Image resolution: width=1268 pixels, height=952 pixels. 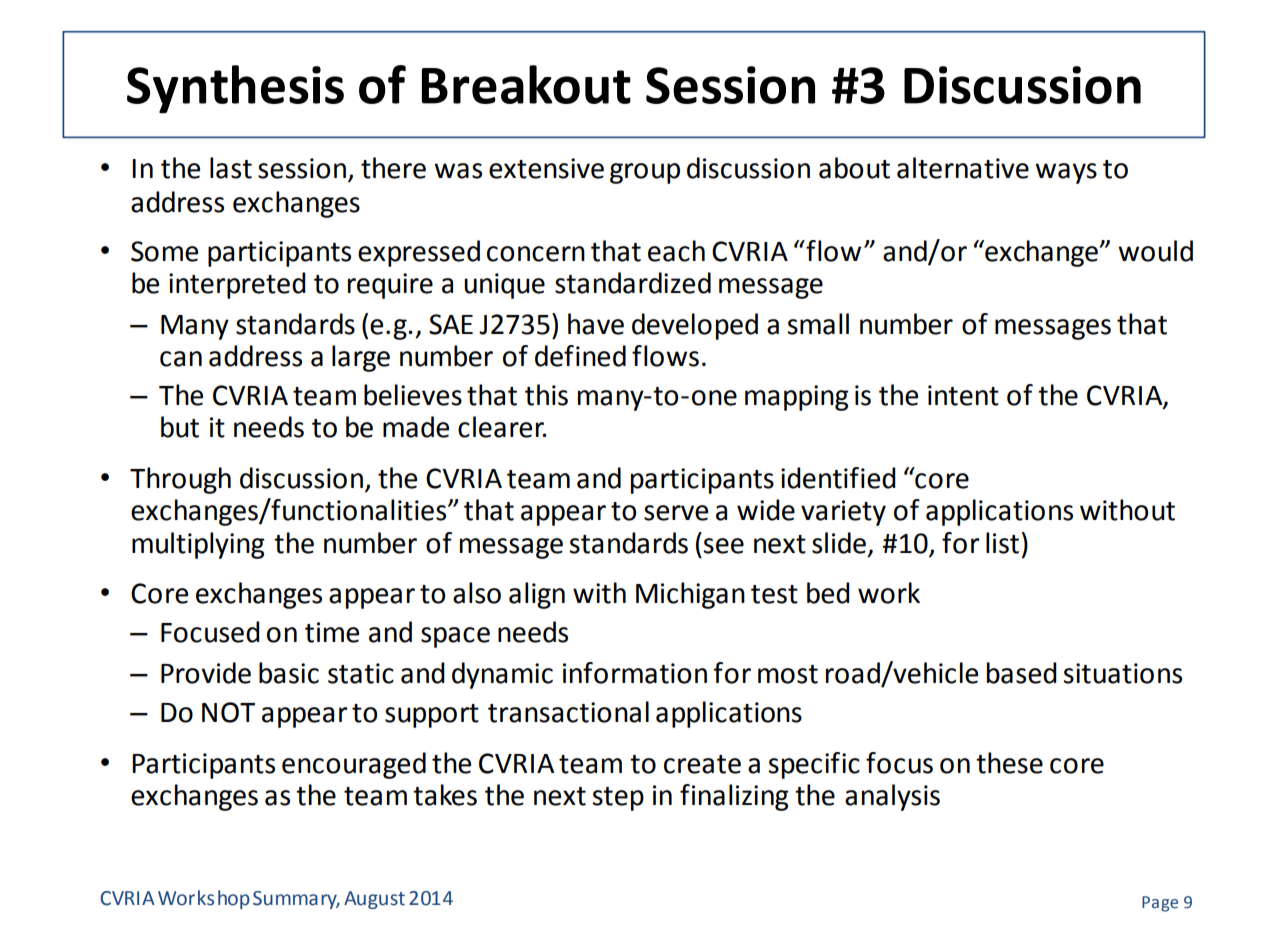 I want to click on step, so click(x=618, y=799).
